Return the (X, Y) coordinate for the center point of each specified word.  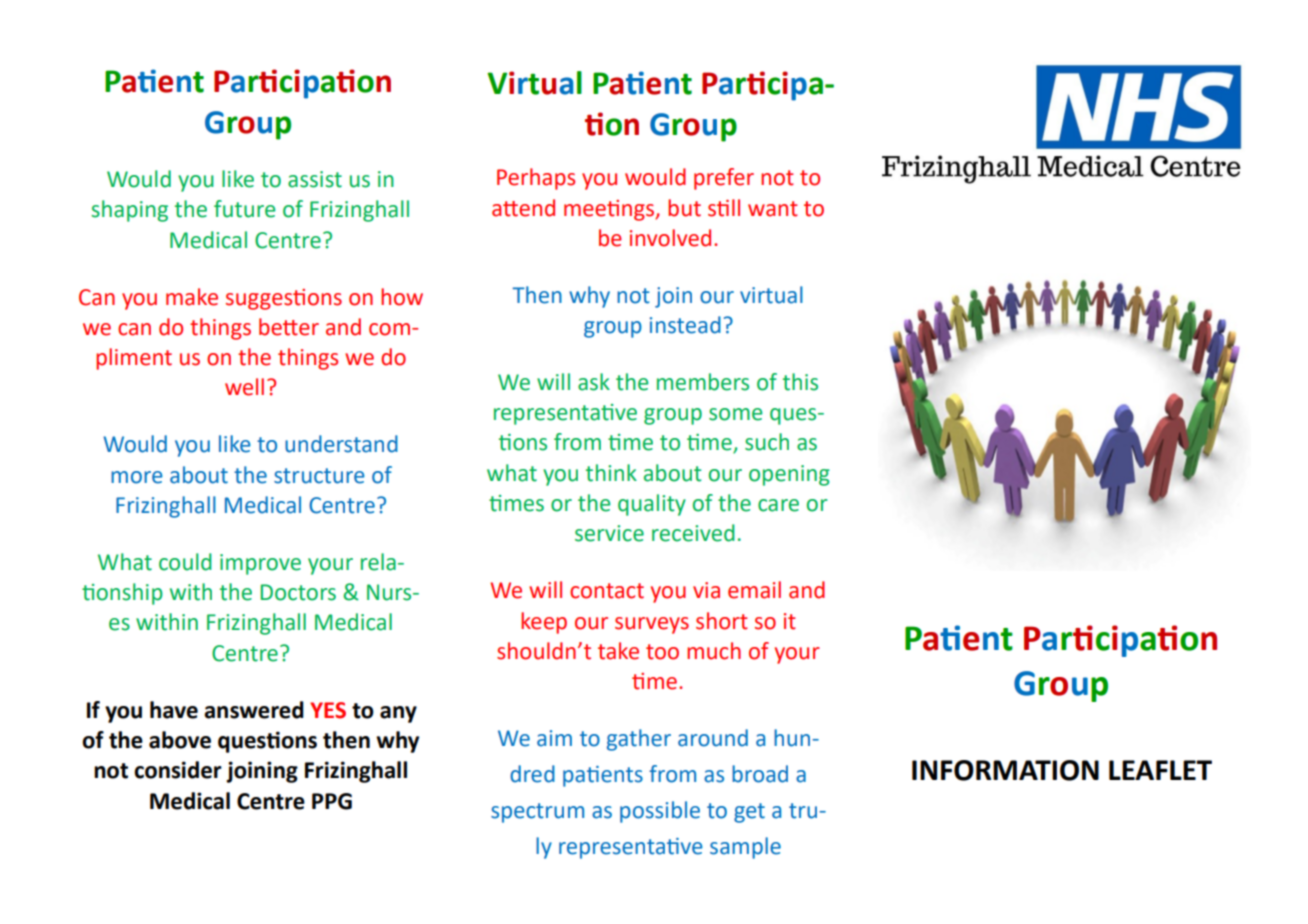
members (703, 382)
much (714, 651)
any (398, 714)
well (244, 387)
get (749, 813)
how (402, 297)
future (245, 209)
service (609, 533)
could (185, 562)
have (174, 710)
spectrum (537, 813)
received (693, 533)
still (724, 208)
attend (523, 208)
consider (178, 770)
